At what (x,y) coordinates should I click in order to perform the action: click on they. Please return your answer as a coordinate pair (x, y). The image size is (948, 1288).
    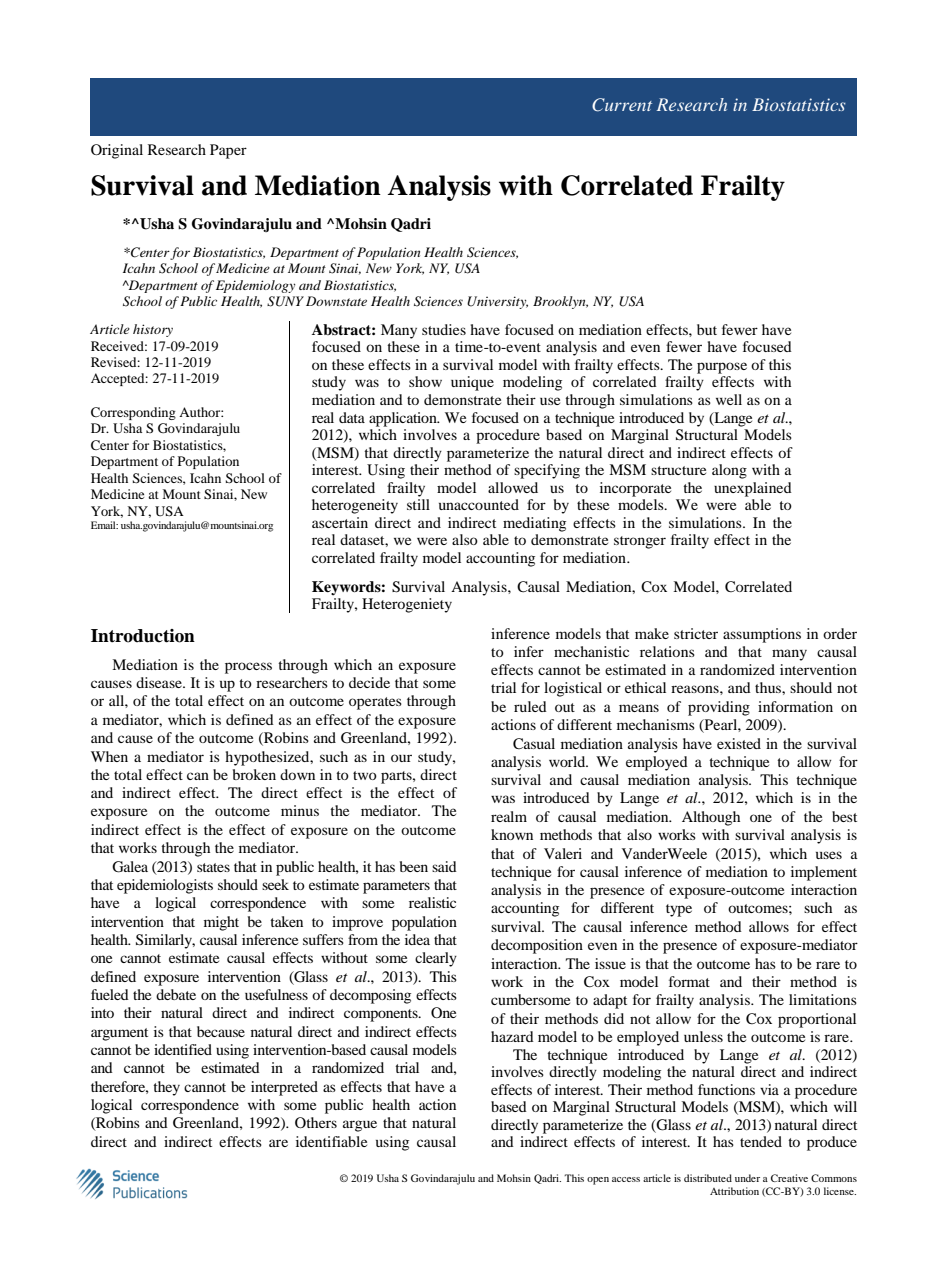
    Looking at the image, I should click on (166, 1088).
